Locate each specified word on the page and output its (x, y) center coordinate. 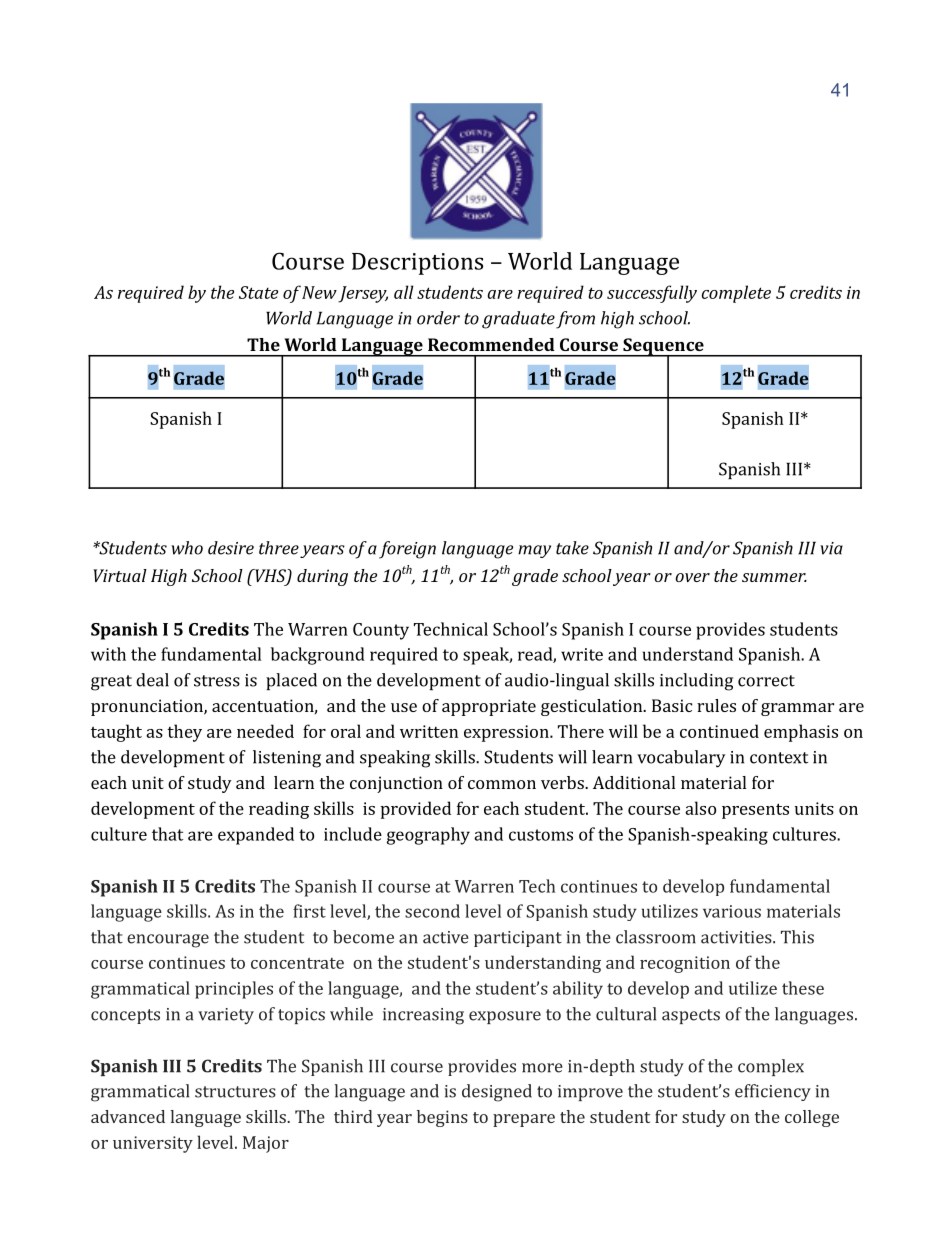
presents (755, 811)
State (258, 292)
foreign (407, 550)
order (438, 318)
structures (235, 1092)
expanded (256, 836)
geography (428, 836)
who (187, 548)
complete (736, 294)
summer (774, 577)
